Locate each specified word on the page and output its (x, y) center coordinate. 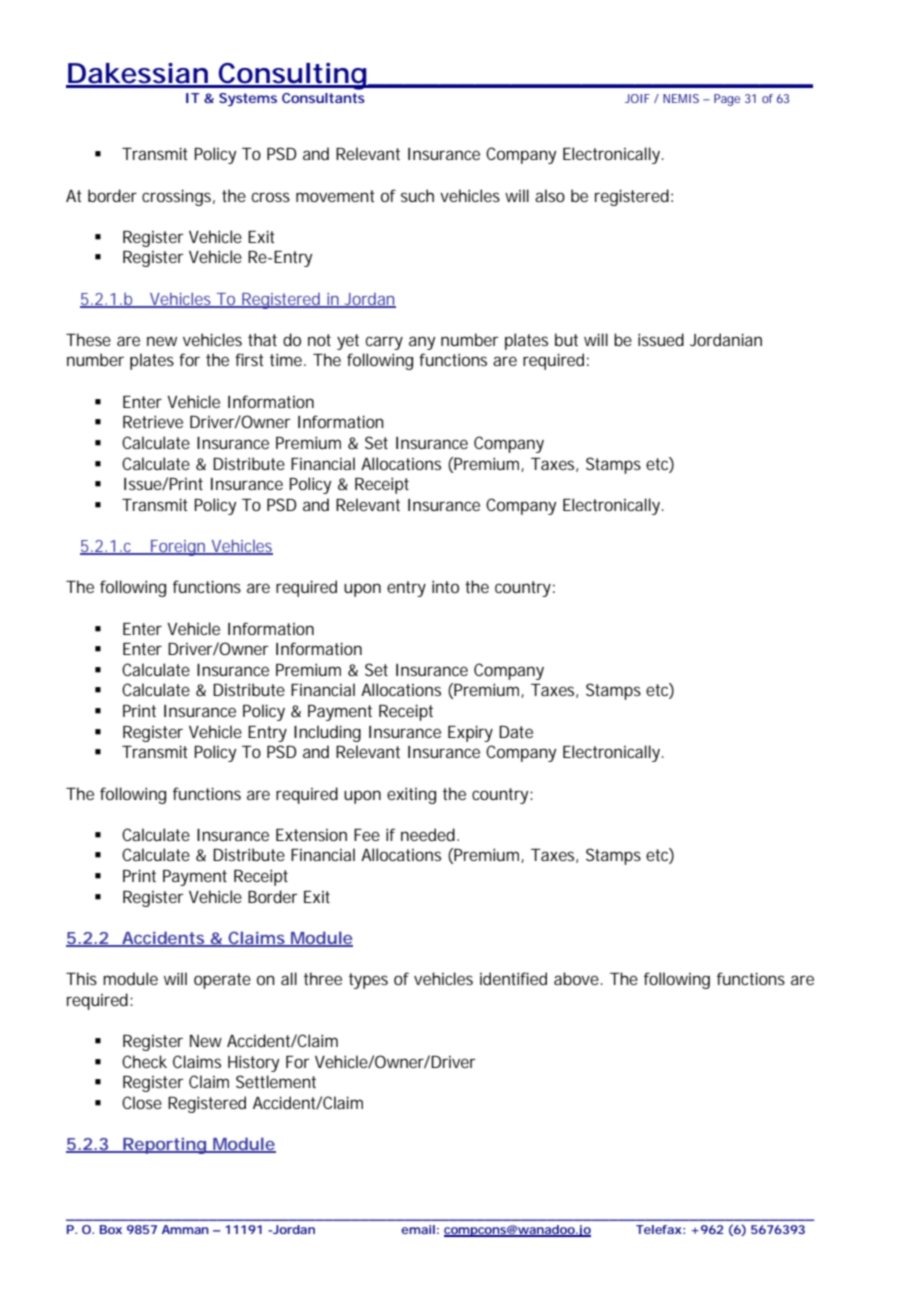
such (417, 195)
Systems (248, 100)
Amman (185, 1229)
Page (727, 100)
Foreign (178, 548)
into (445, 586)
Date (516, 732)
